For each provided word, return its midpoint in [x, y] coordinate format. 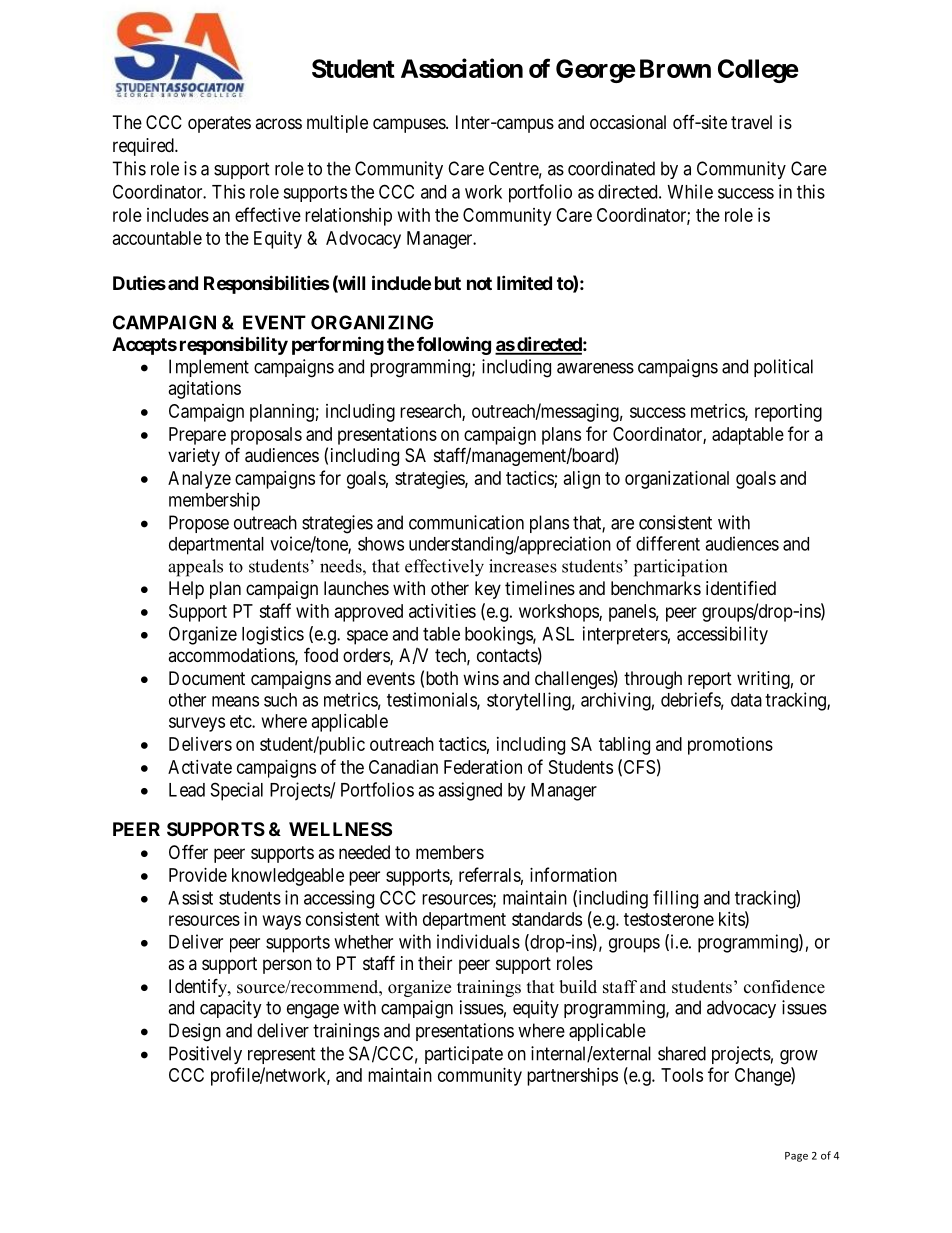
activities [442, 611]
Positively [205, 1055]
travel [751, 122]
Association [462, 68]
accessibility [722, 635]
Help [186, 590]
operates [219, 124]
